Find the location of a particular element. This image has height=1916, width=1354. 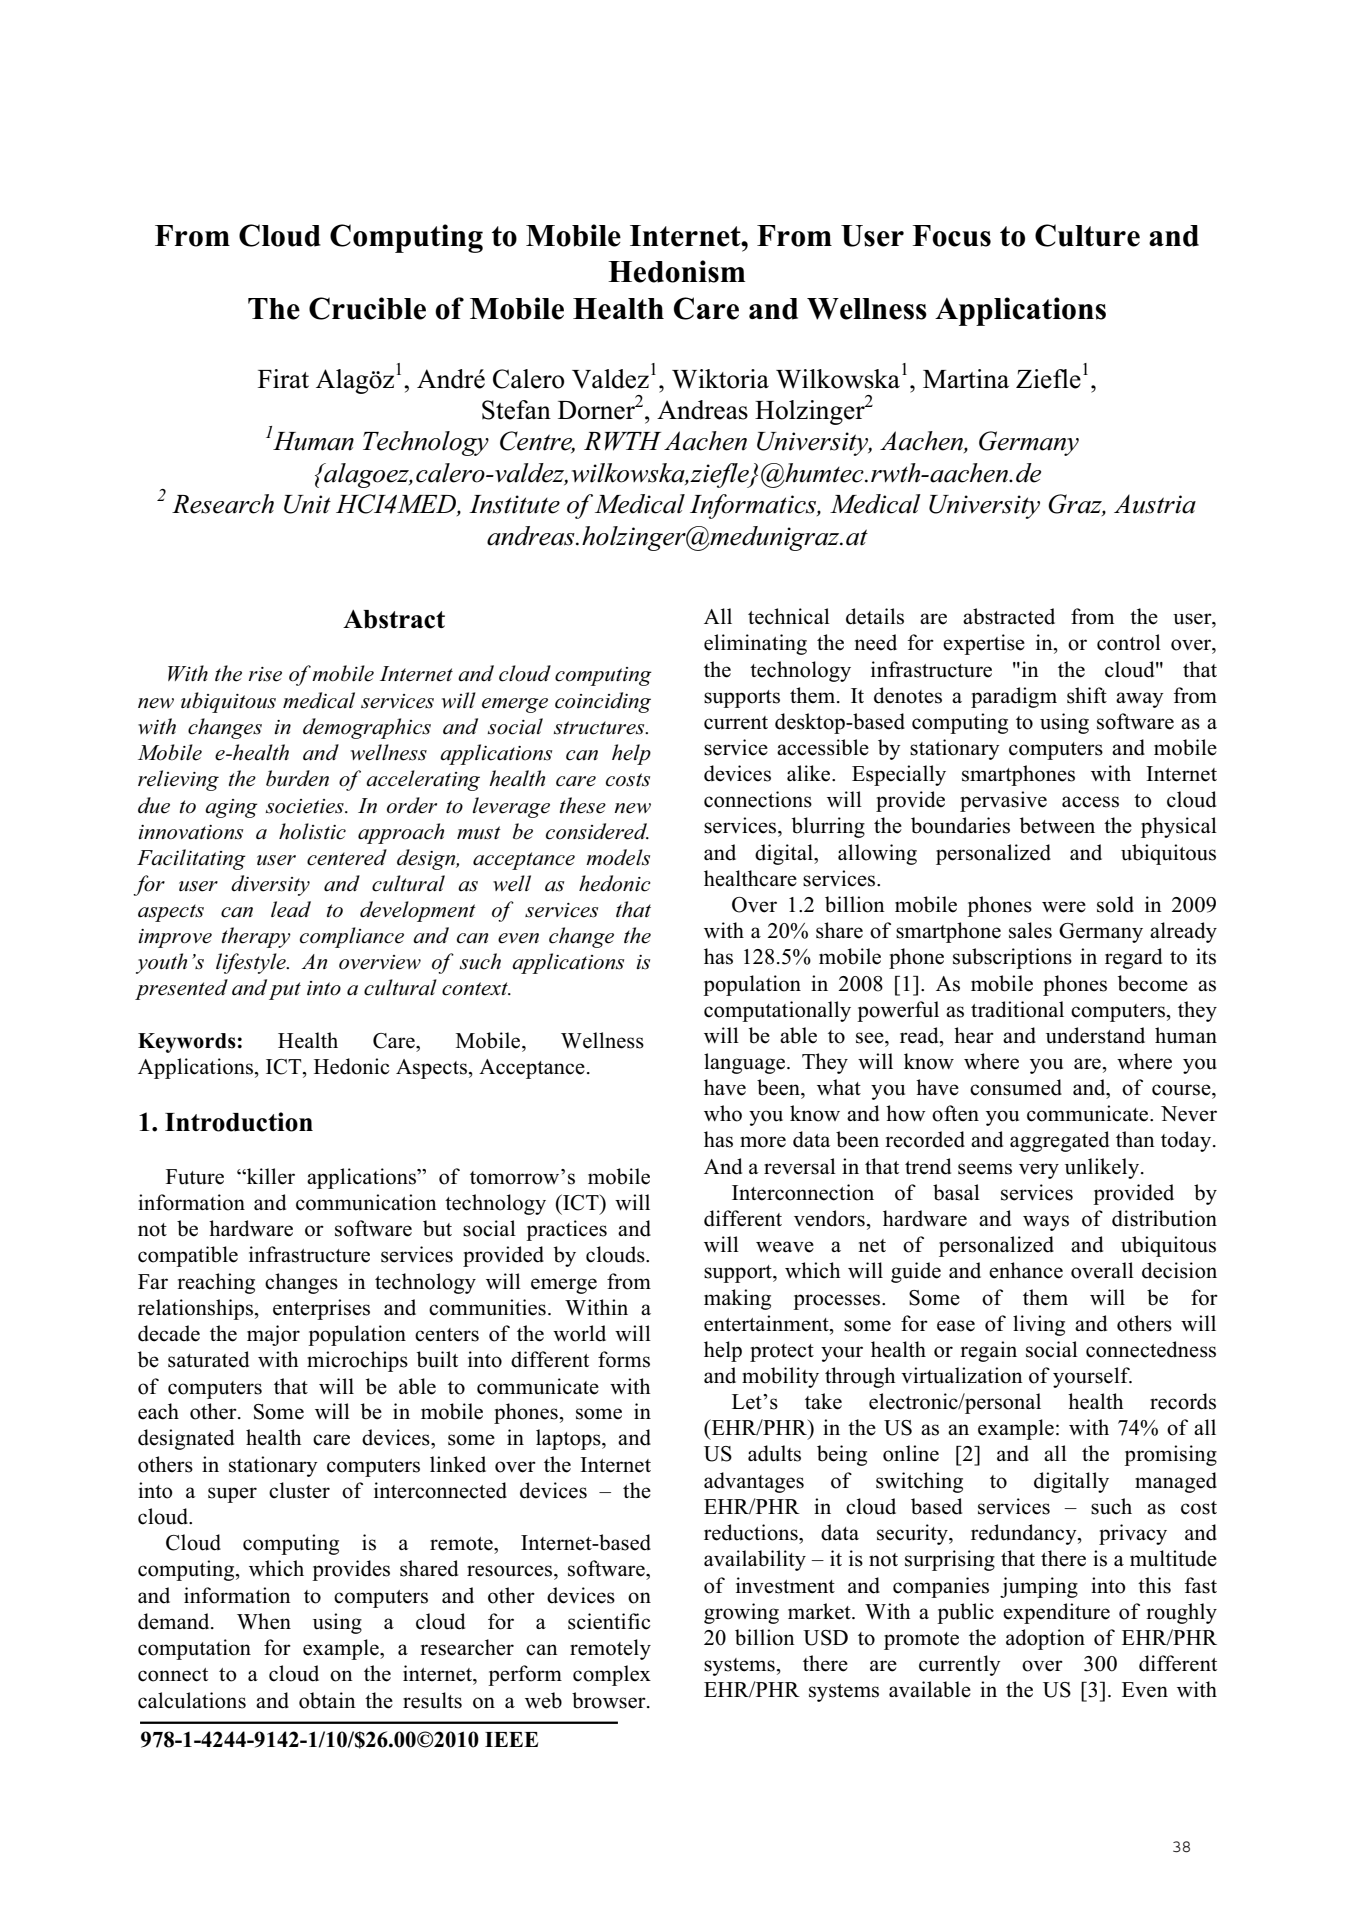

structures is located at coordinates (600, 728).
